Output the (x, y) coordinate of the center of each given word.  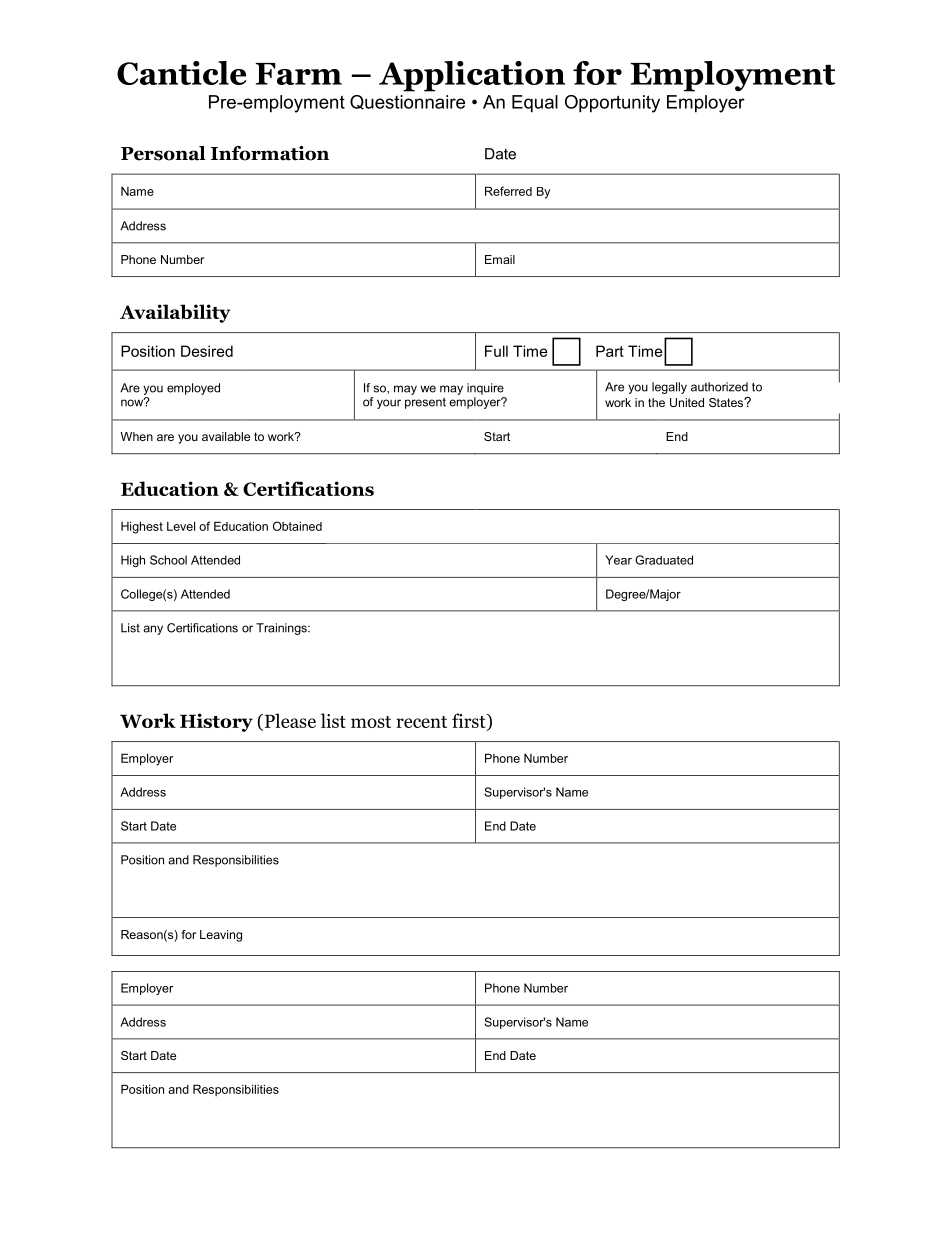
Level (181, 526)
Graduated (664, 560)
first (470, 721)
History (216, 722)
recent (421, 722)
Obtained (297, 526)
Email (500, 259)
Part (610, 351)
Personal (163, 153)
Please (289, 721)
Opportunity (612, 104)
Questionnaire (407, 102)
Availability (175, 313)
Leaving (221, 936)
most (371, 722)
